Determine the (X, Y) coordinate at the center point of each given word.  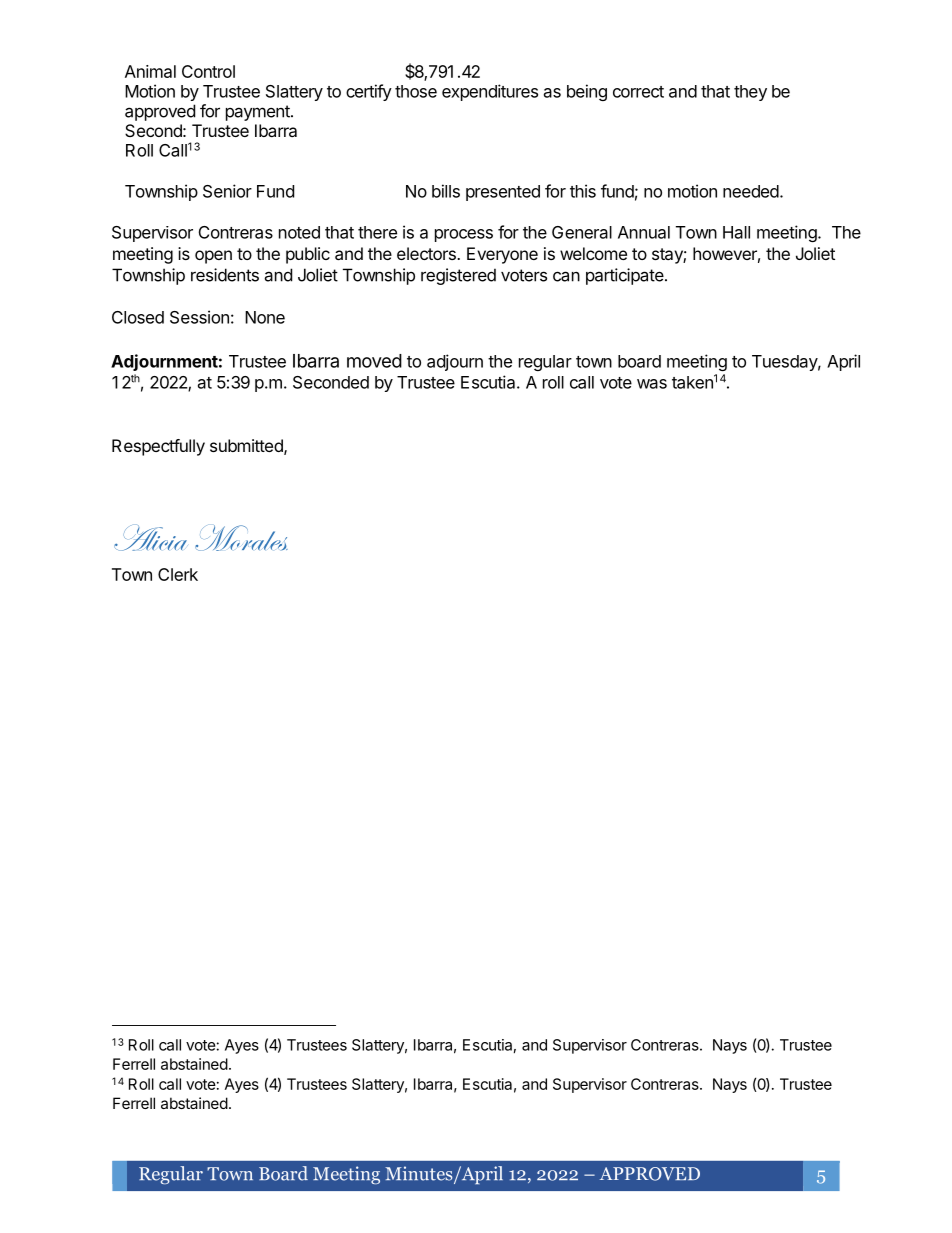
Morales (241, 538)
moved (374, 361)
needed (751, 191)
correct (638, 92)
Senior (227, 191)
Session (199, 317)
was (652, 384)
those (416, 91)
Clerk (178, 574)
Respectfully (158, 447)
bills (446, 191)
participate (625, 276)
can (566, 276)
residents (225, 275)
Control (208, 71)
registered (458, 276)
